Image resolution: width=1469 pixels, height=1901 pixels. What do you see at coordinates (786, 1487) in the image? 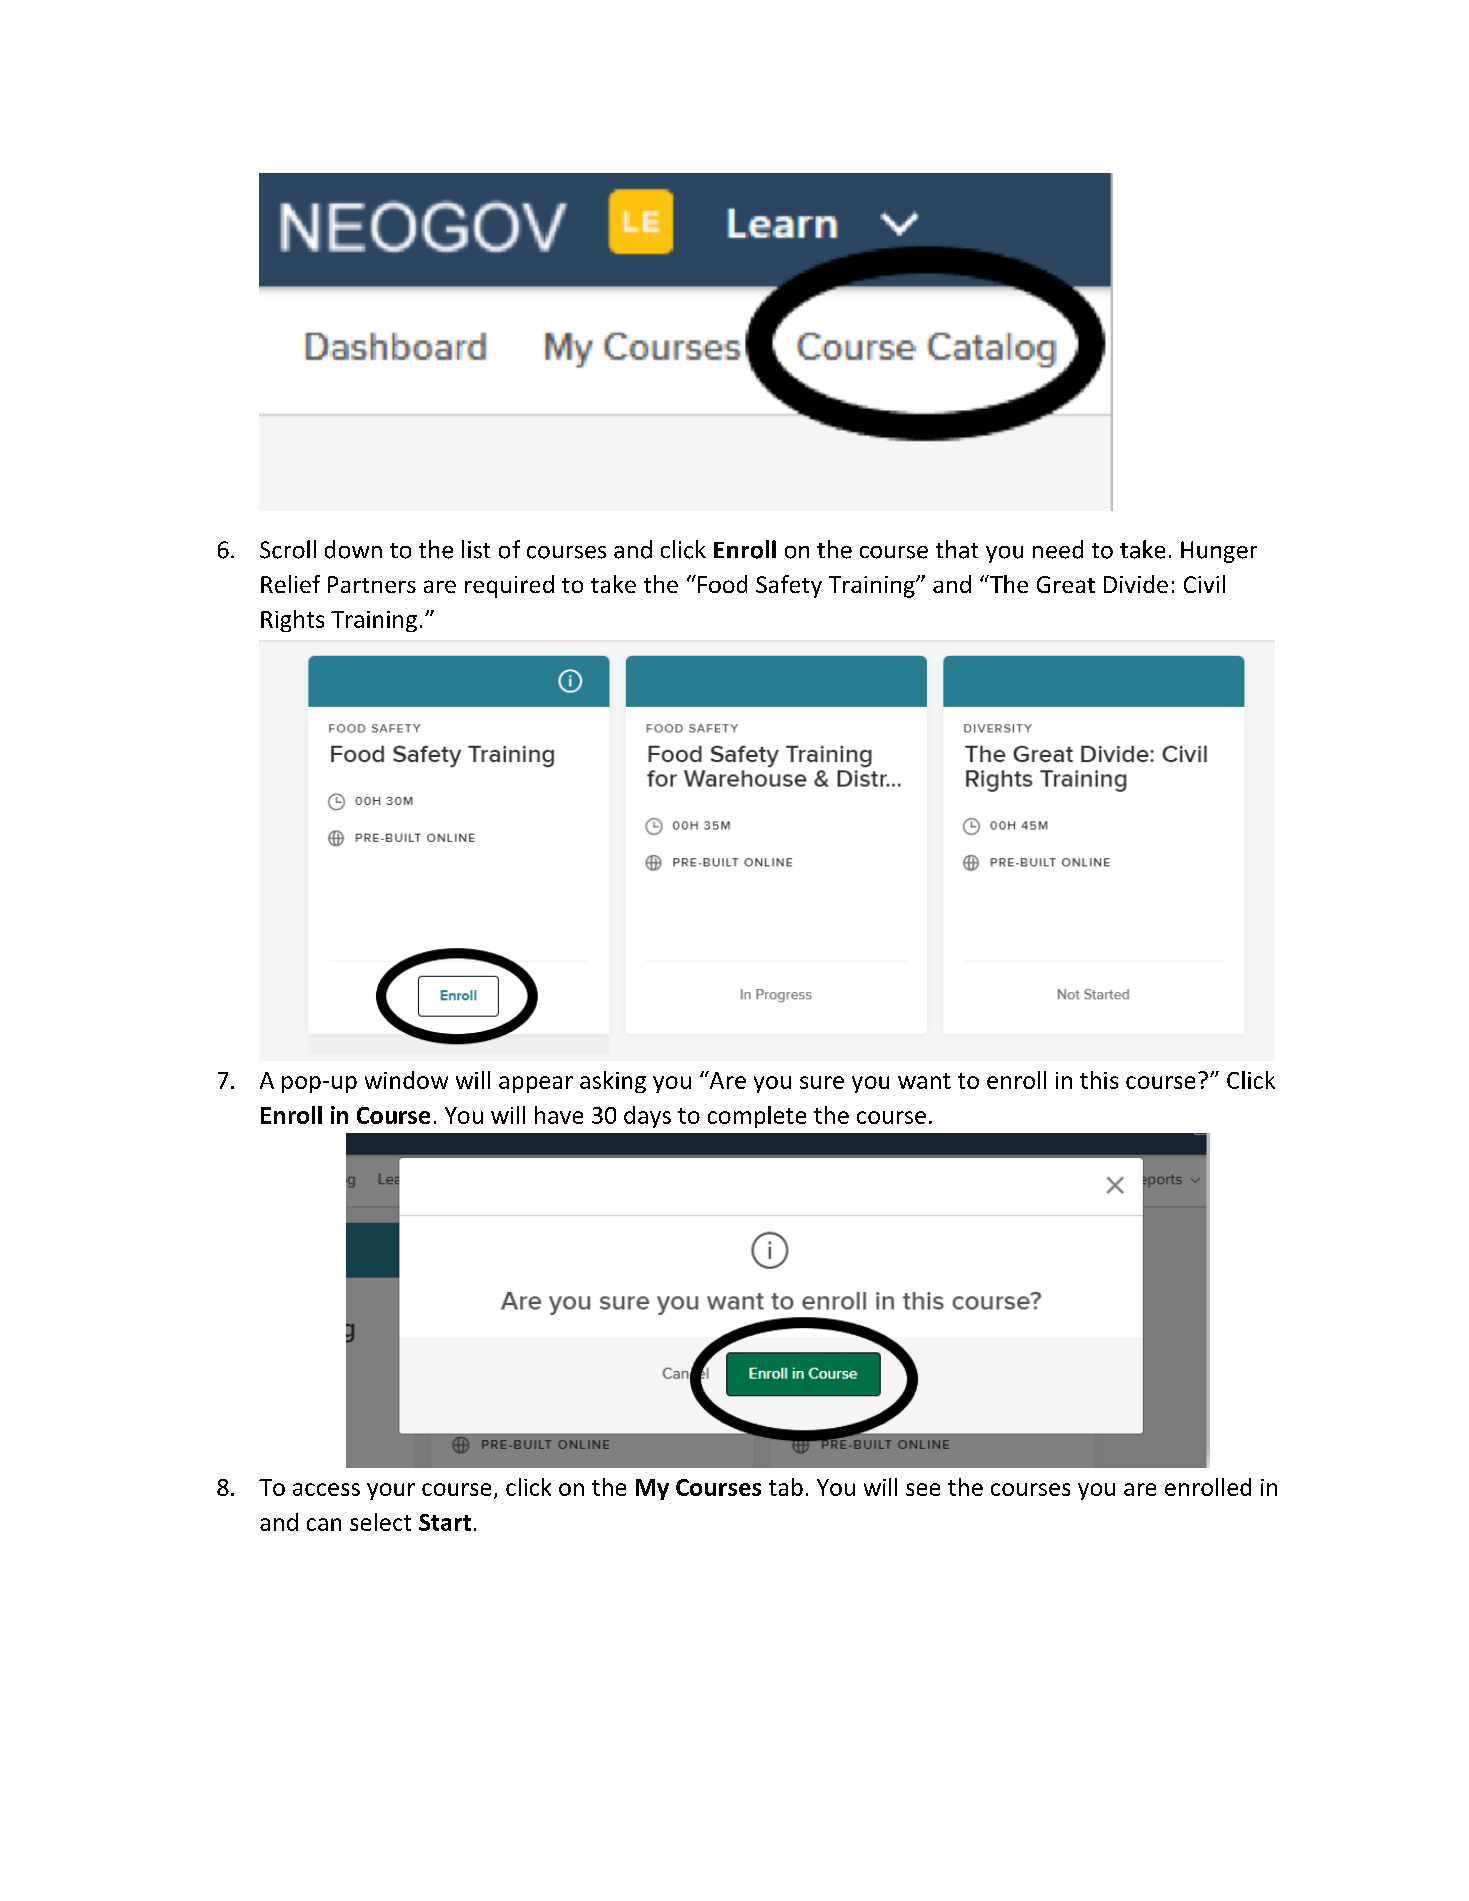
I see `tab` at bounding box center [786, 1487].
